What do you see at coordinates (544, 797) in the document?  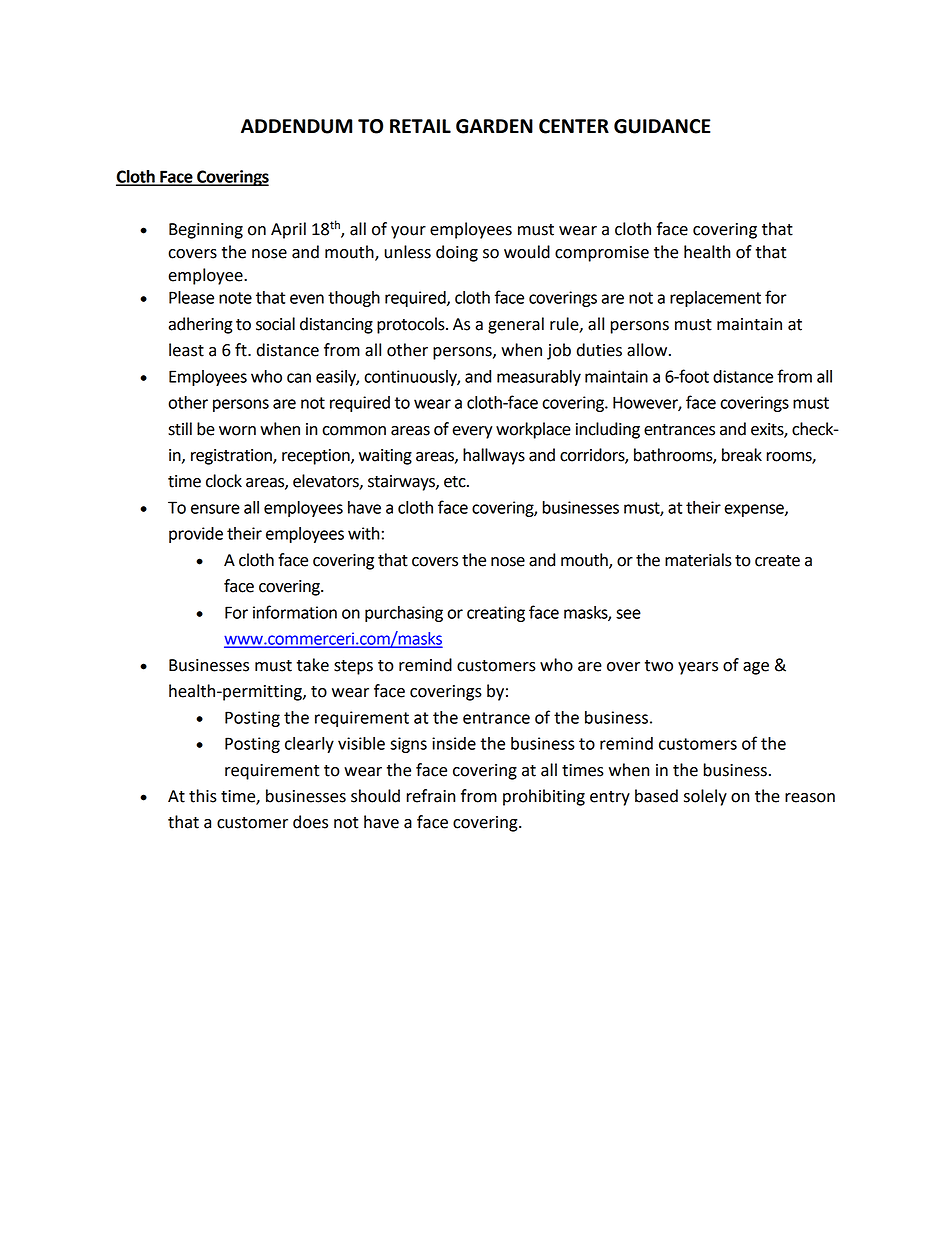 I see `prohibiting` at bounding box center [544, 797].
